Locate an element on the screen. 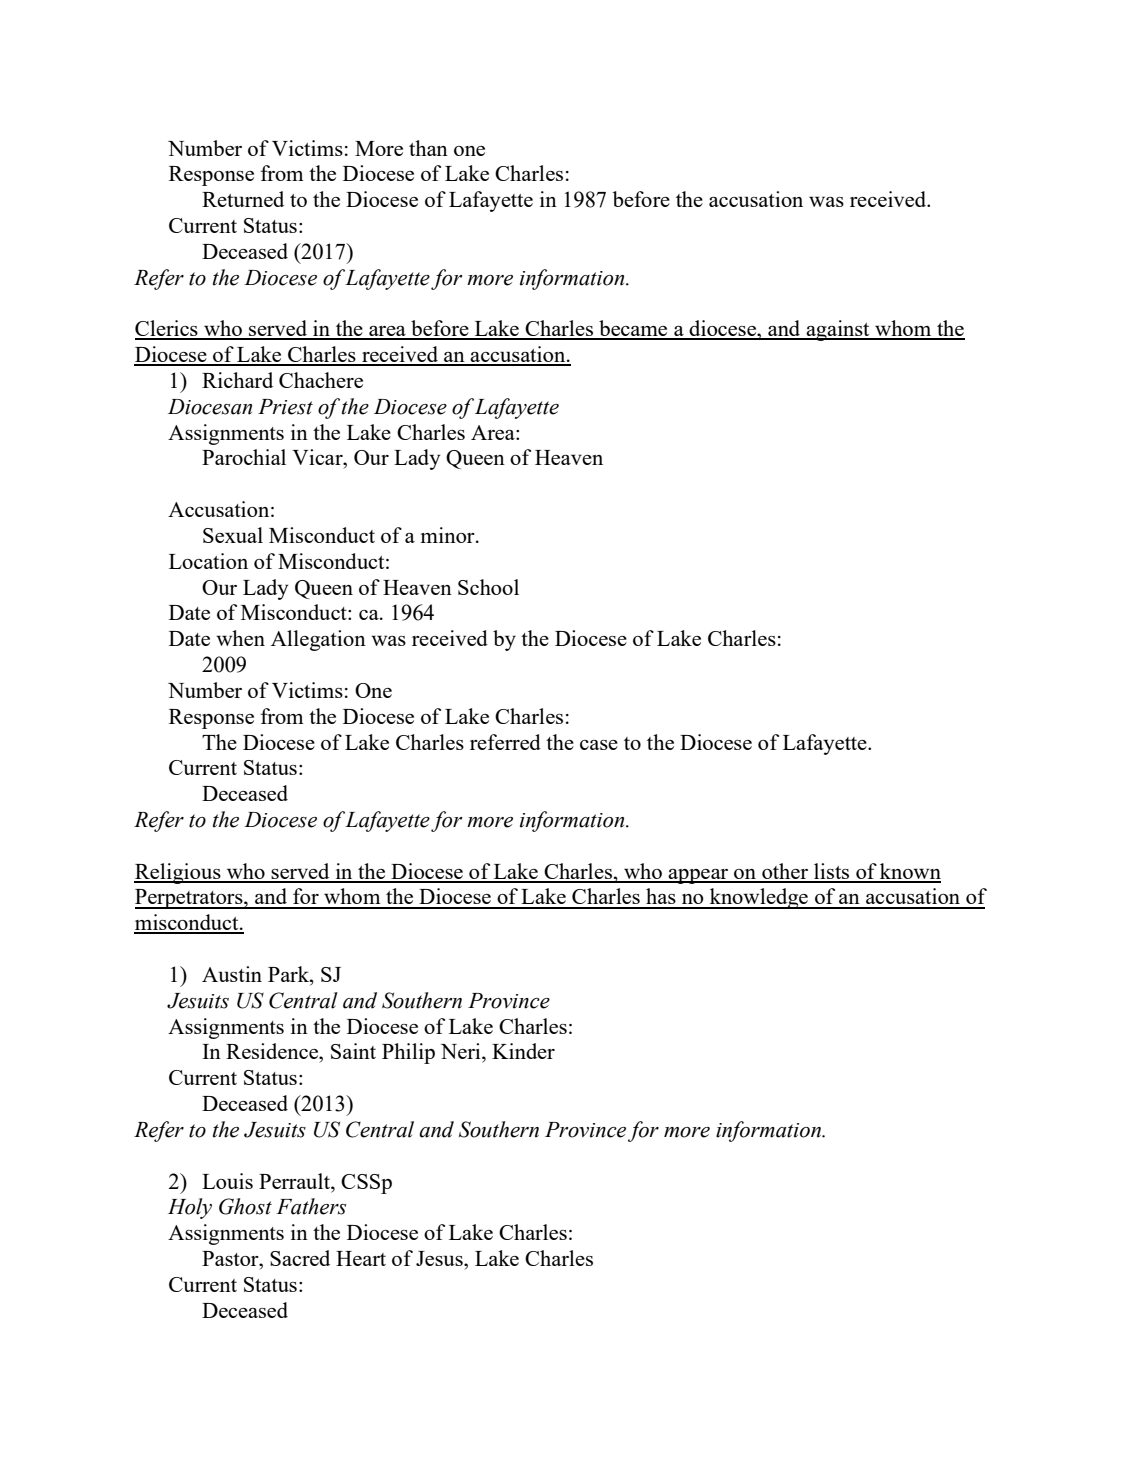  against is located at coordinates (838, 330).
